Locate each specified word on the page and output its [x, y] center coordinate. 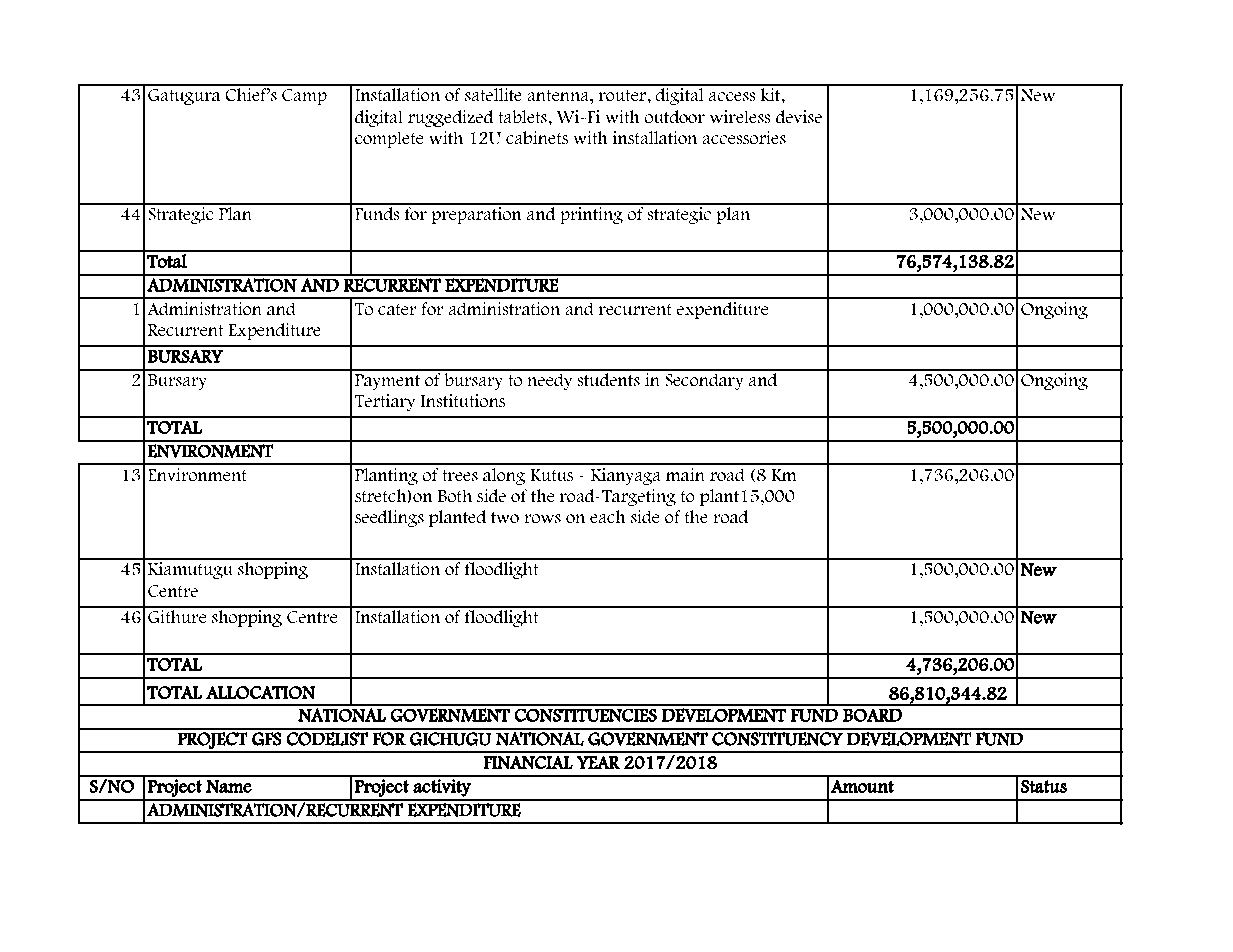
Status [1044, 786]
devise [799, 117]
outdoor [674, 117]
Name [229, 786]
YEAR [598, 763]
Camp [304, 97]
